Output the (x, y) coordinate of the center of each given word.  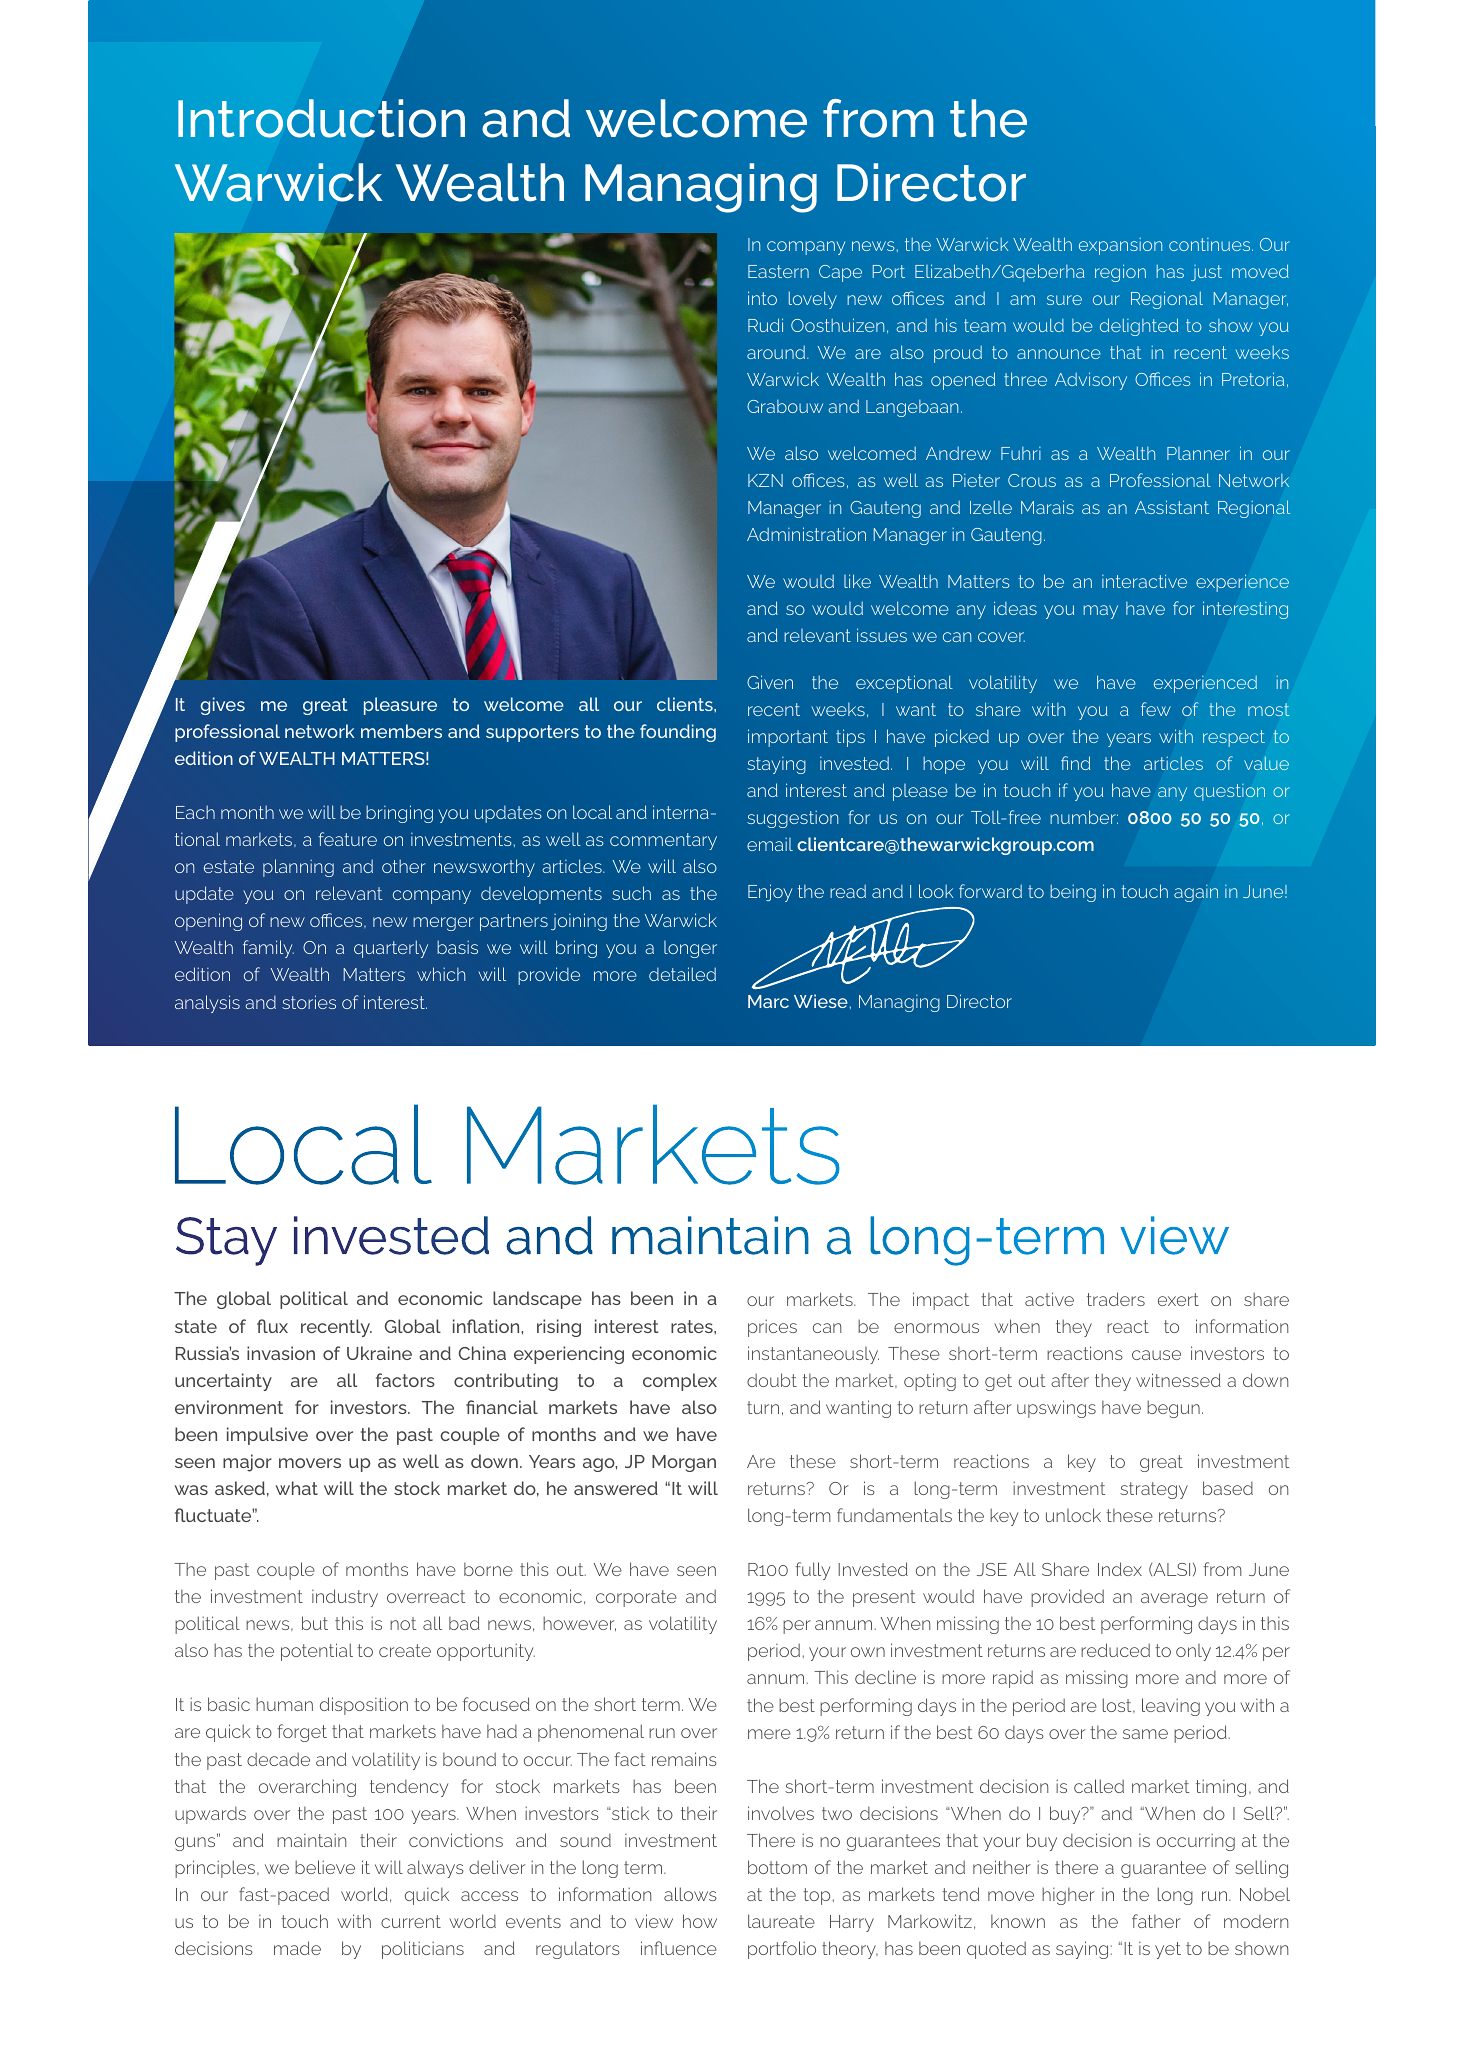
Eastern (778, 271)
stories (309, 1002)
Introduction (321, 118)
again (1196, 893)
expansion (1120, 246)
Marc (768, 1001)
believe (325, 1867)
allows (690, 1894)
